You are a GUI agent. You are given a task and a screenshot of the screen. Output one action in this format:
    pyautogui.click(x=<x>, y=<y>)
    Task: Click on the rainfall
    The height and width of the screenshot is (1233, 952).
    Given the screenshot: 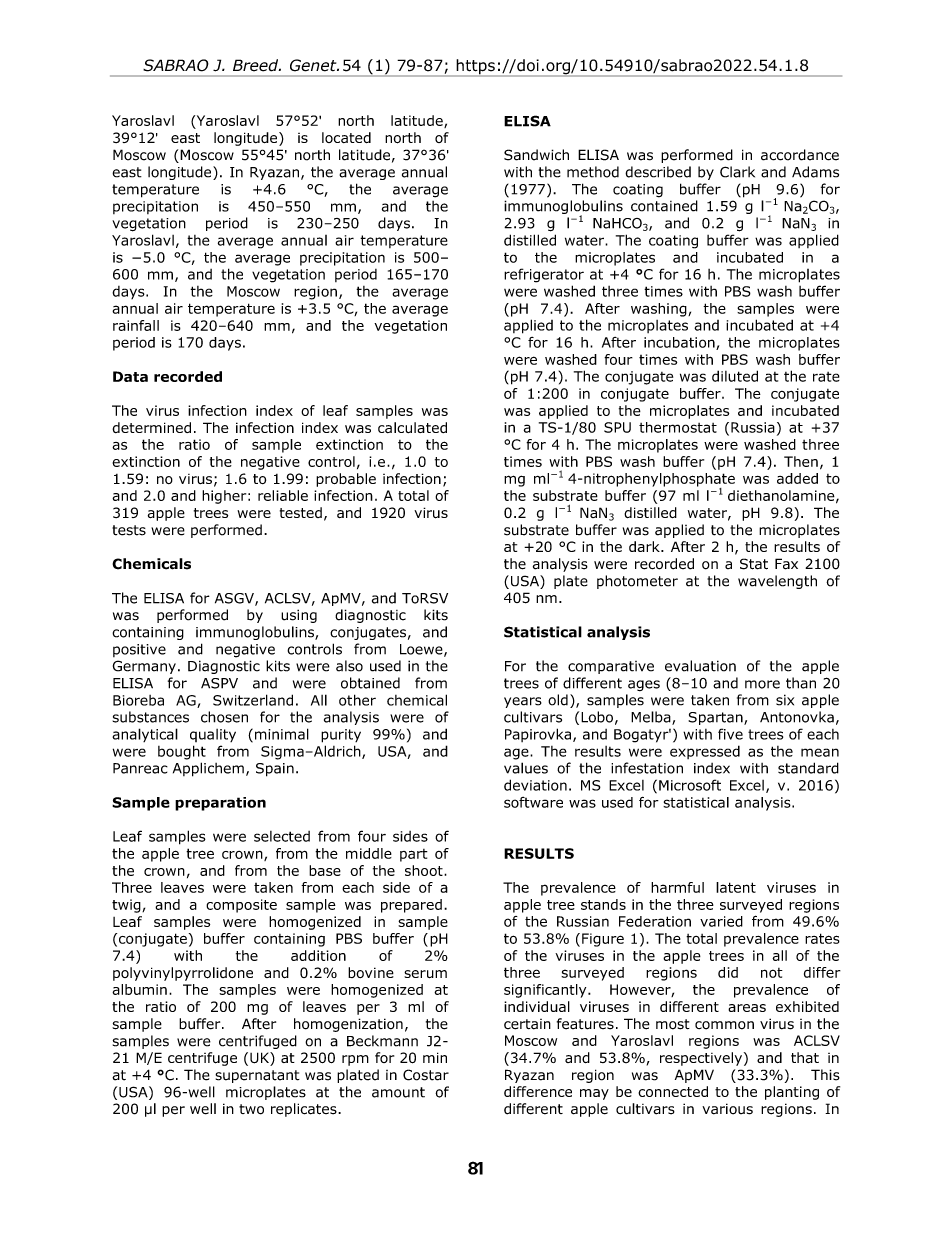 What is the action you would take?
    pyautogui.click(x=136, y=325)
